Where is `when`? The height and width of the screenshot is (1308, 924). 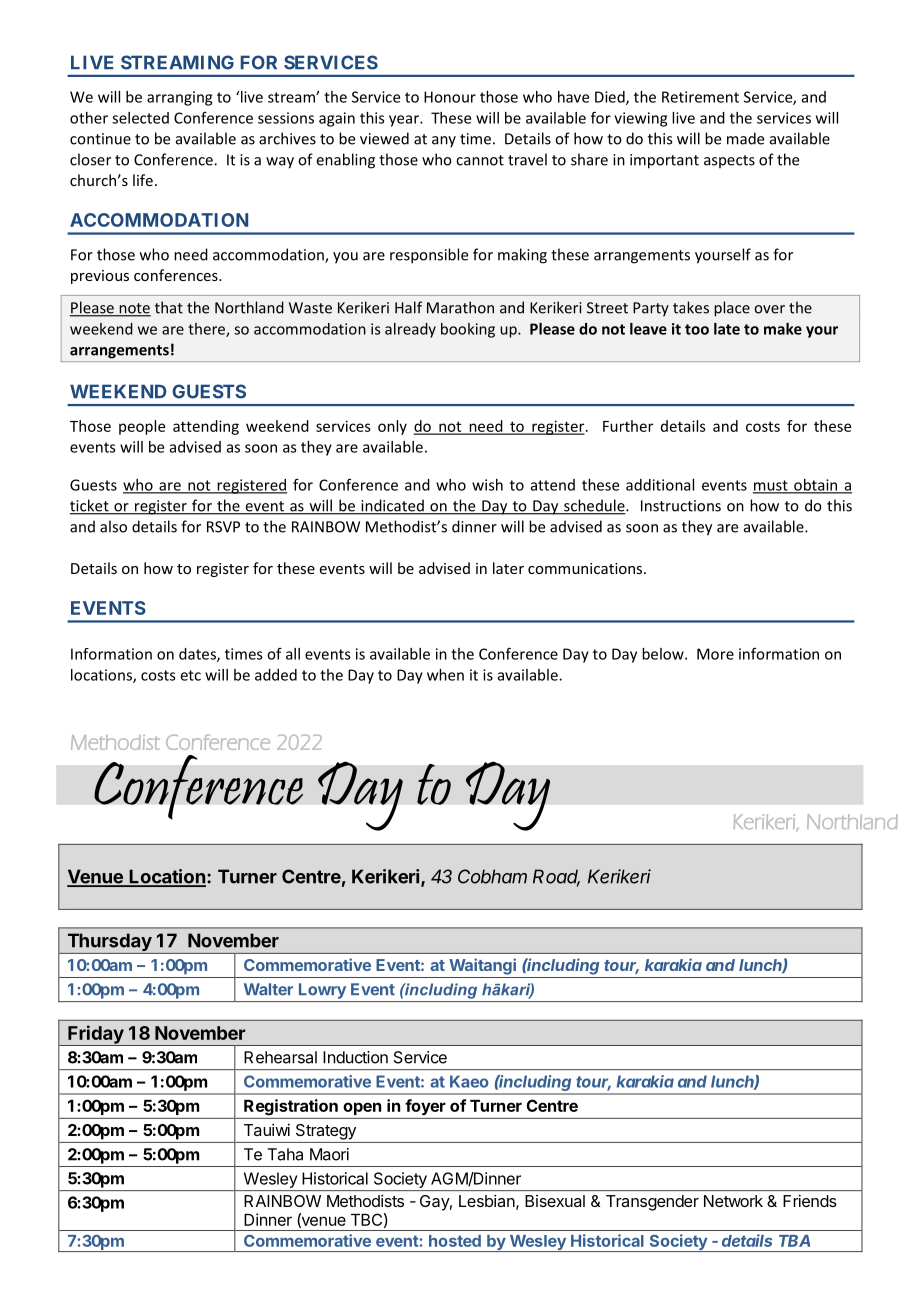 when is located at coordinates (445, 675).
